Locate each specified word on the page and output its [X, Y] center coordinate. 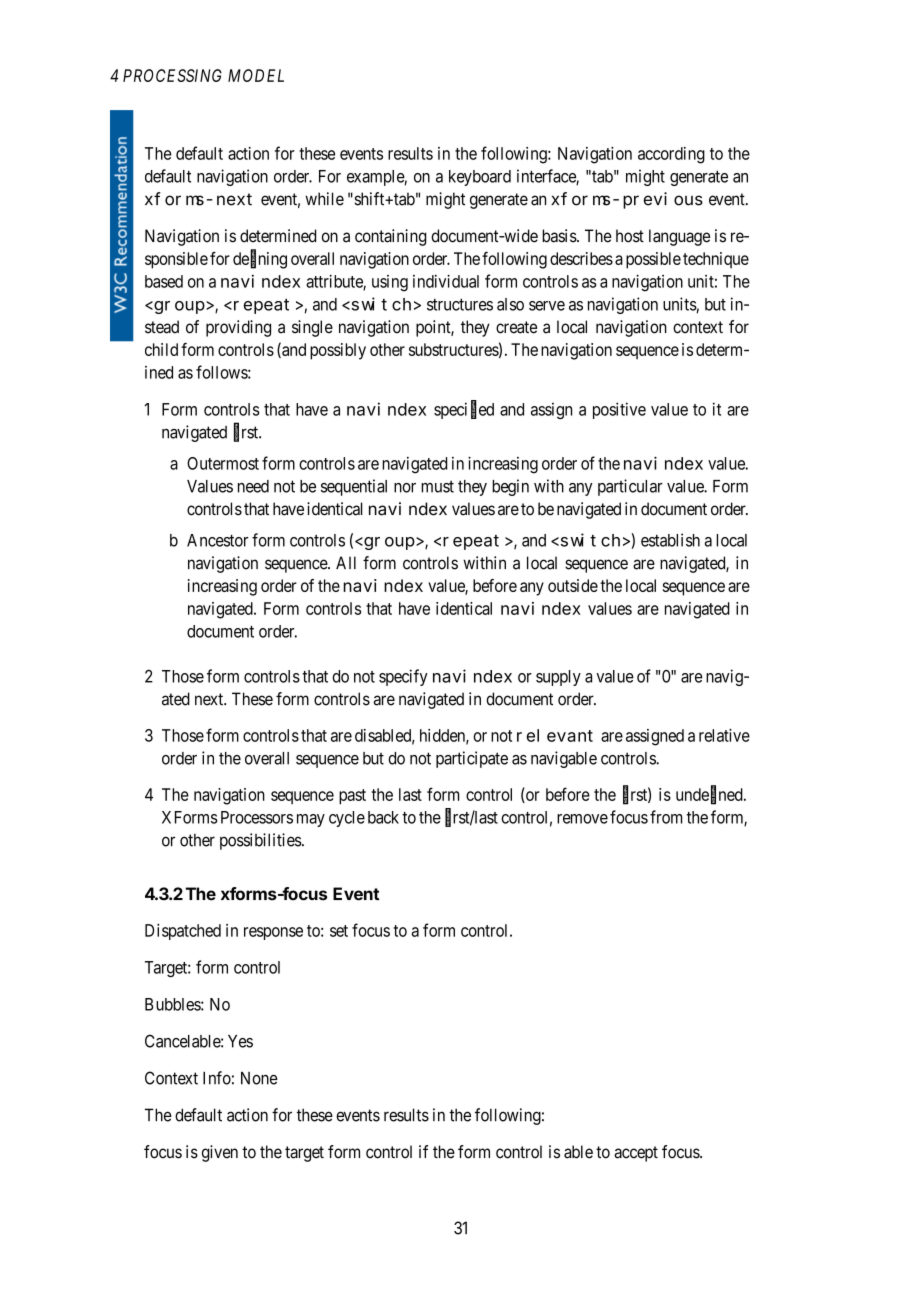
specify [403, 677]
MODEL [256, 75]
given [220, 1153]
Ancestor [217, 540]
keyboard [480, 178]
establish [670, 540]
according [671, 155]
